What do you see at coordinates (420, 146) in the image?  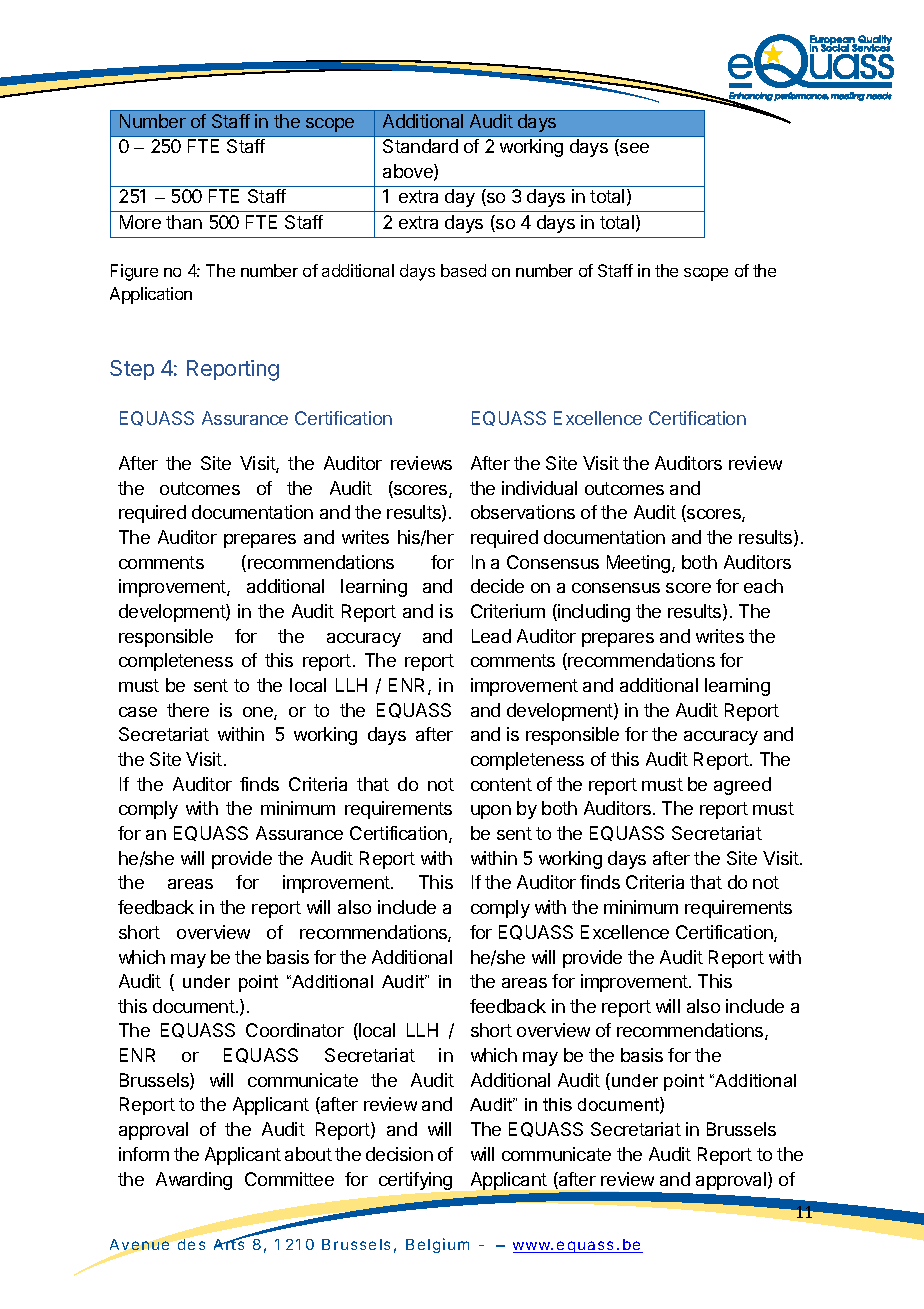 I see `Standard` at bounding box center [420, 146].
